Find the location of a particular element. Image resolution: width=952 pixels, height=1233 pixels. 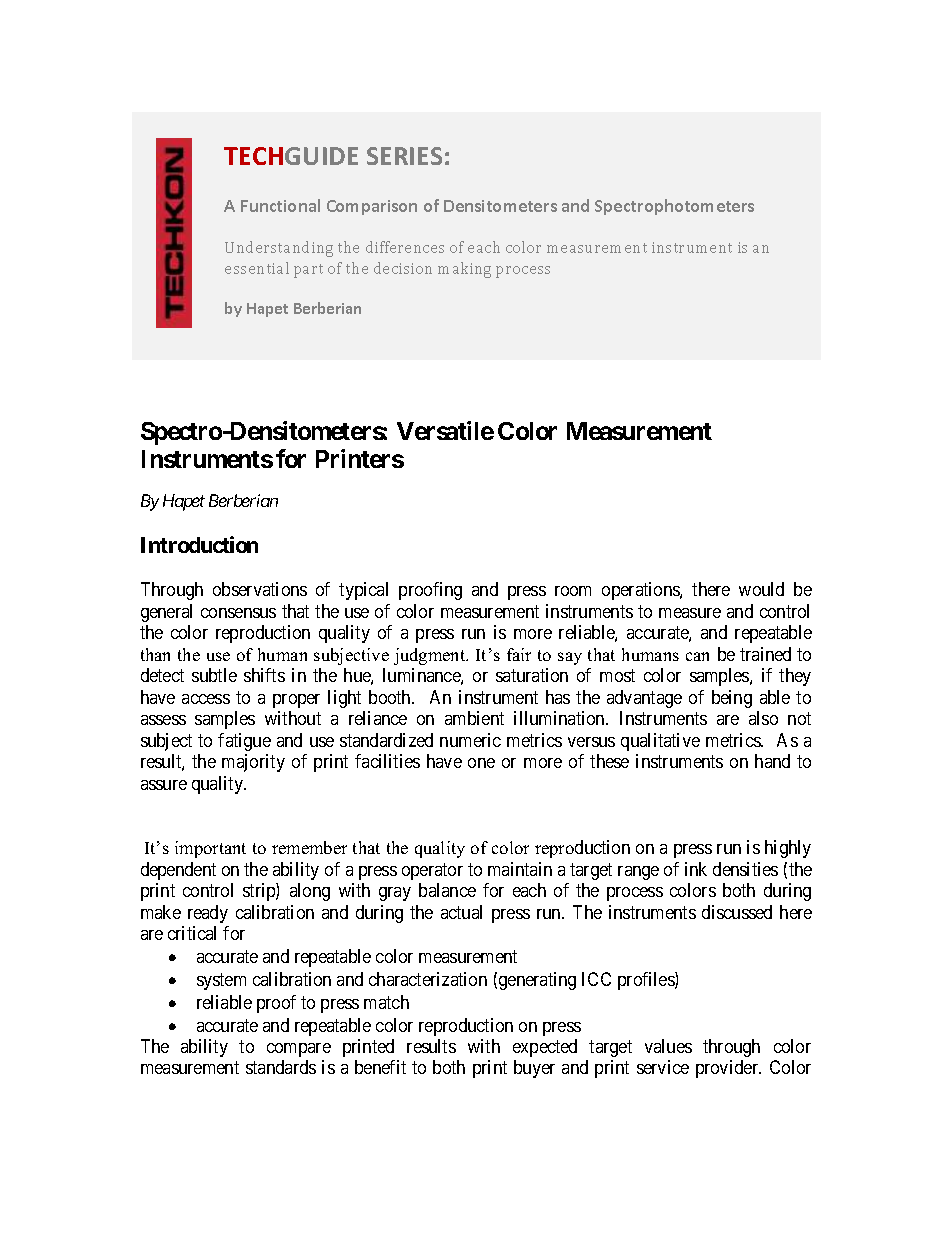

Functional is located at coordinates (280, 205).
